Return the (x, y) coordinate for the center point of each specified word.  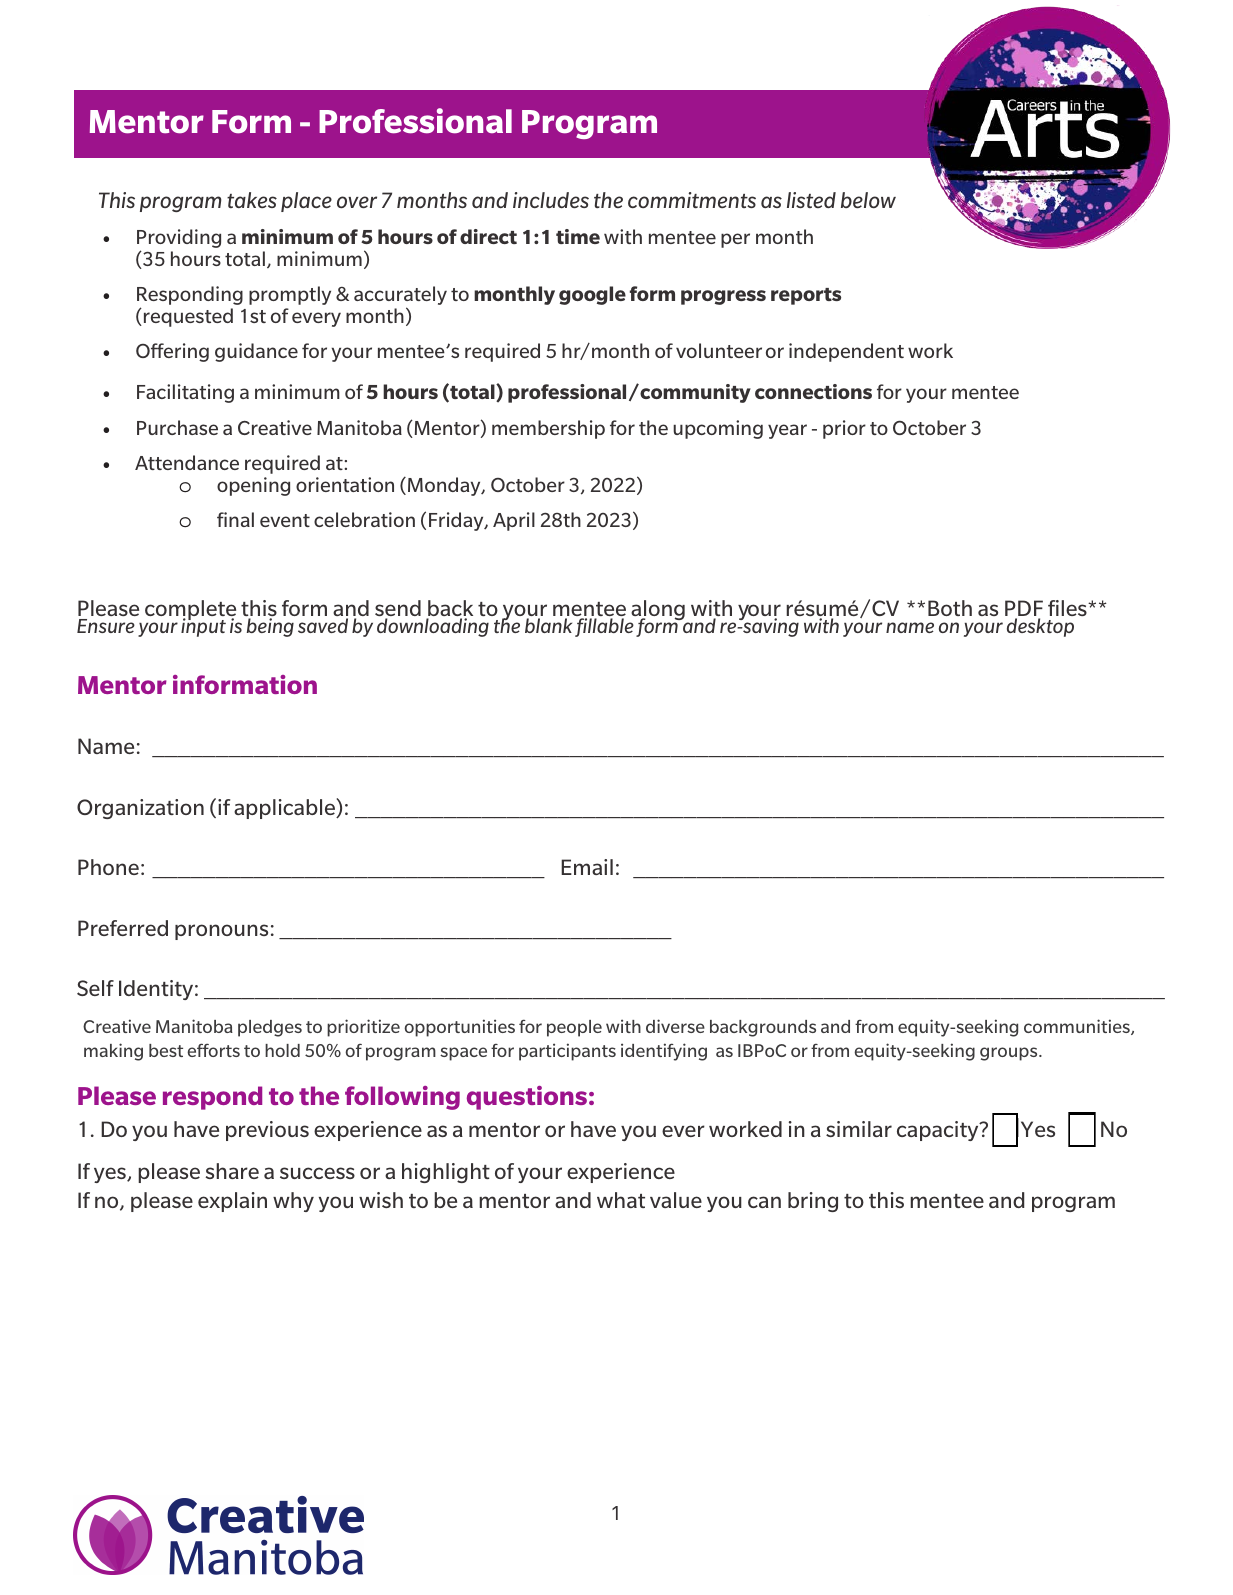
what (621, 1200)
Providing (179, 240)
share (232, 1171)
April (514, 521)
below (868, 200)
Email (587, 867)
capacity (939, 1131)
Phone (108, 867)
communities (1078, 1027)
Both (950, 608)
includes (551, 200)
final (235, 519)
